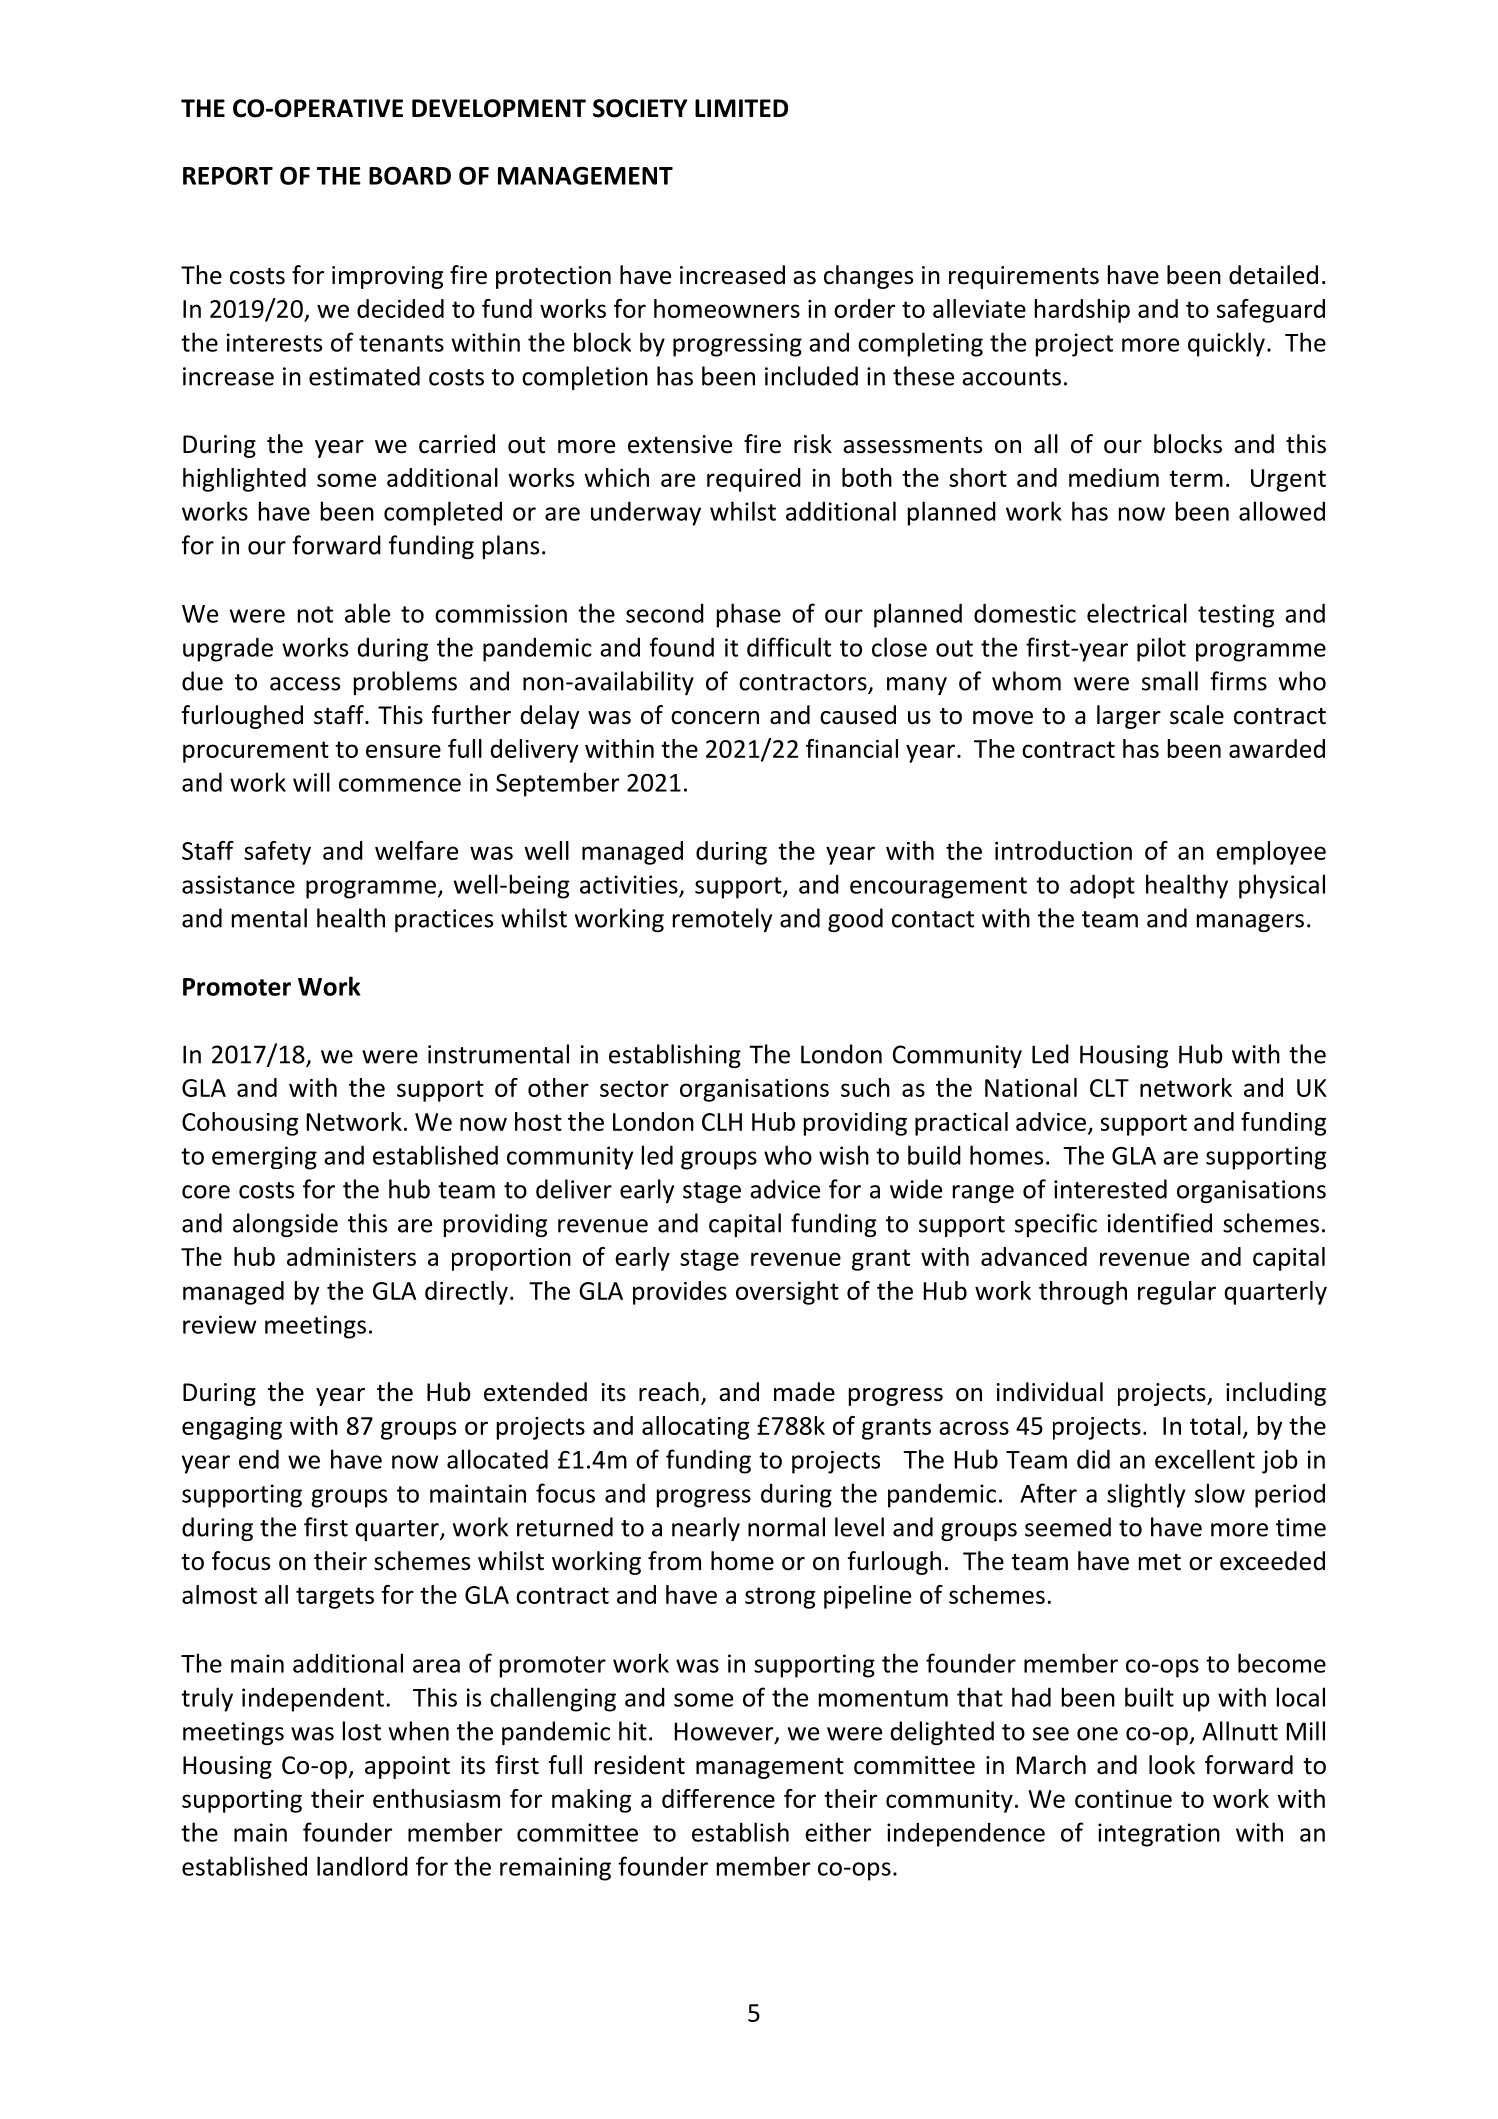 Image resolution: width=1498 pixels, height=2119 pixels. I want to click on LIMITED, so click(741, 108).
